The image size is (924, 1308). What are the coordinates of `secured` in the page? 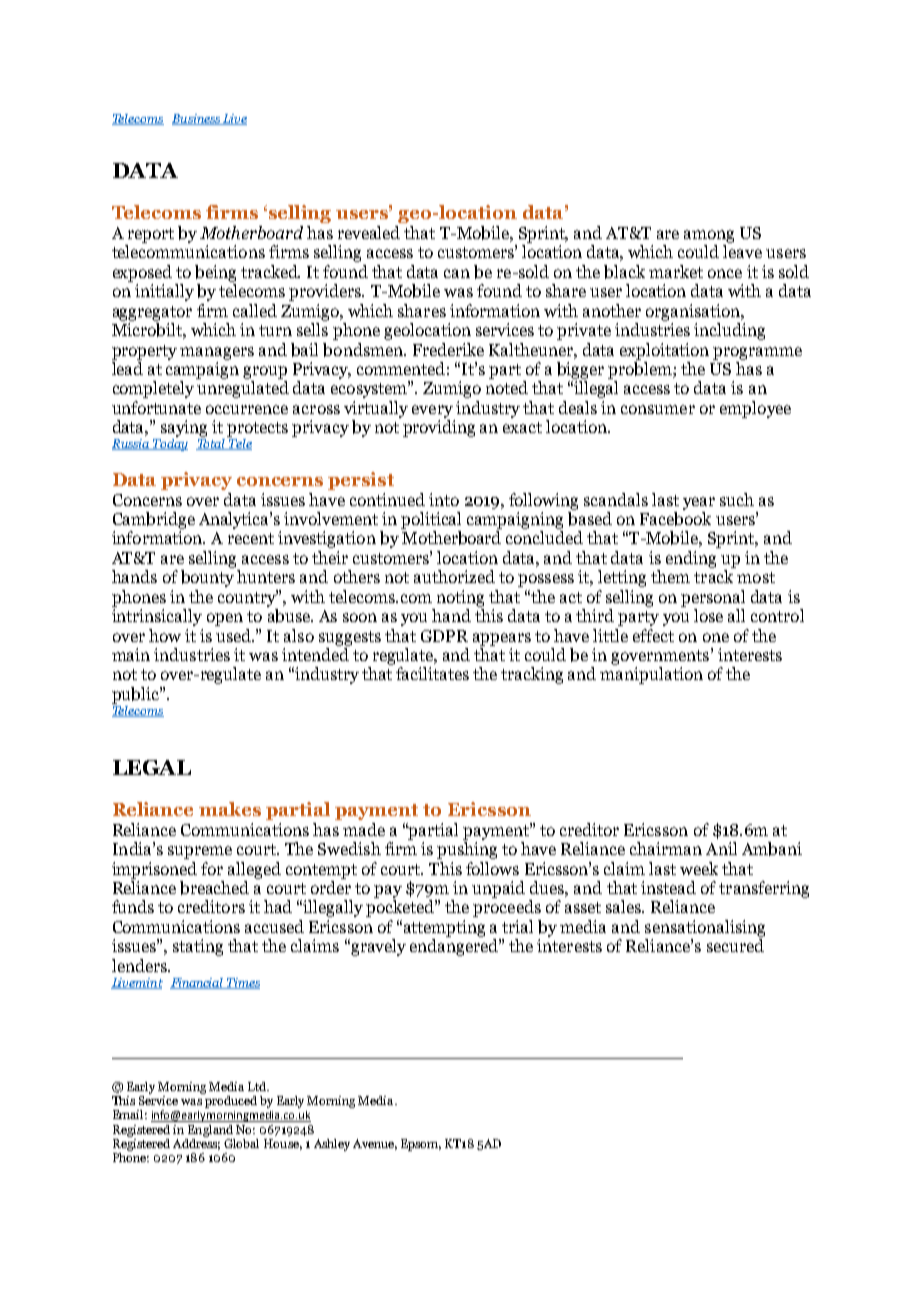 It's located at (735, 945).
